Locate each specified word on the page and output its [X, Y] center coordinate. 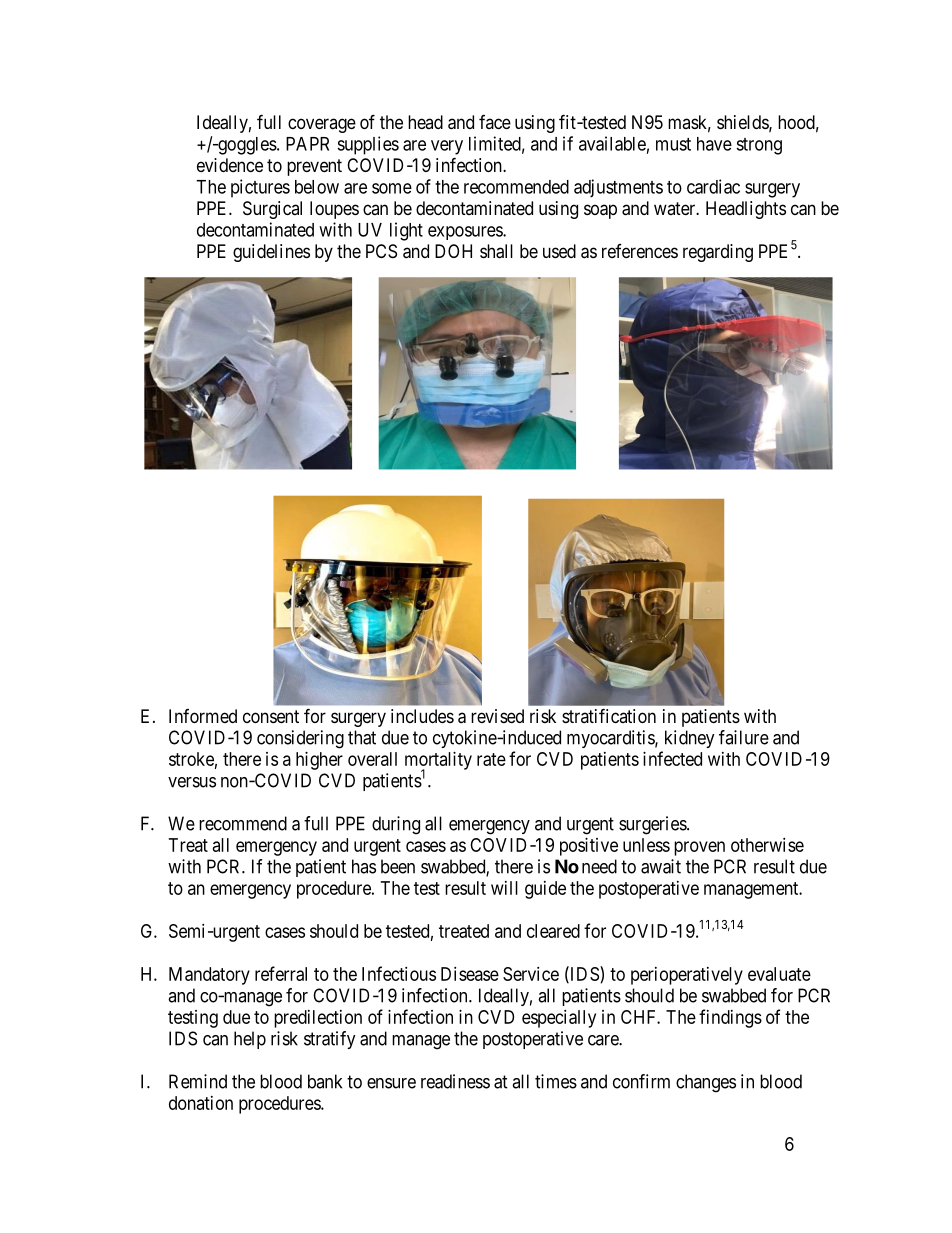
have [714, 144]
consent [271, 716]
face [495, 122]
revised [497, 716]
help [250, 1040]
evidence [230, 165]
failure [744, 737]
